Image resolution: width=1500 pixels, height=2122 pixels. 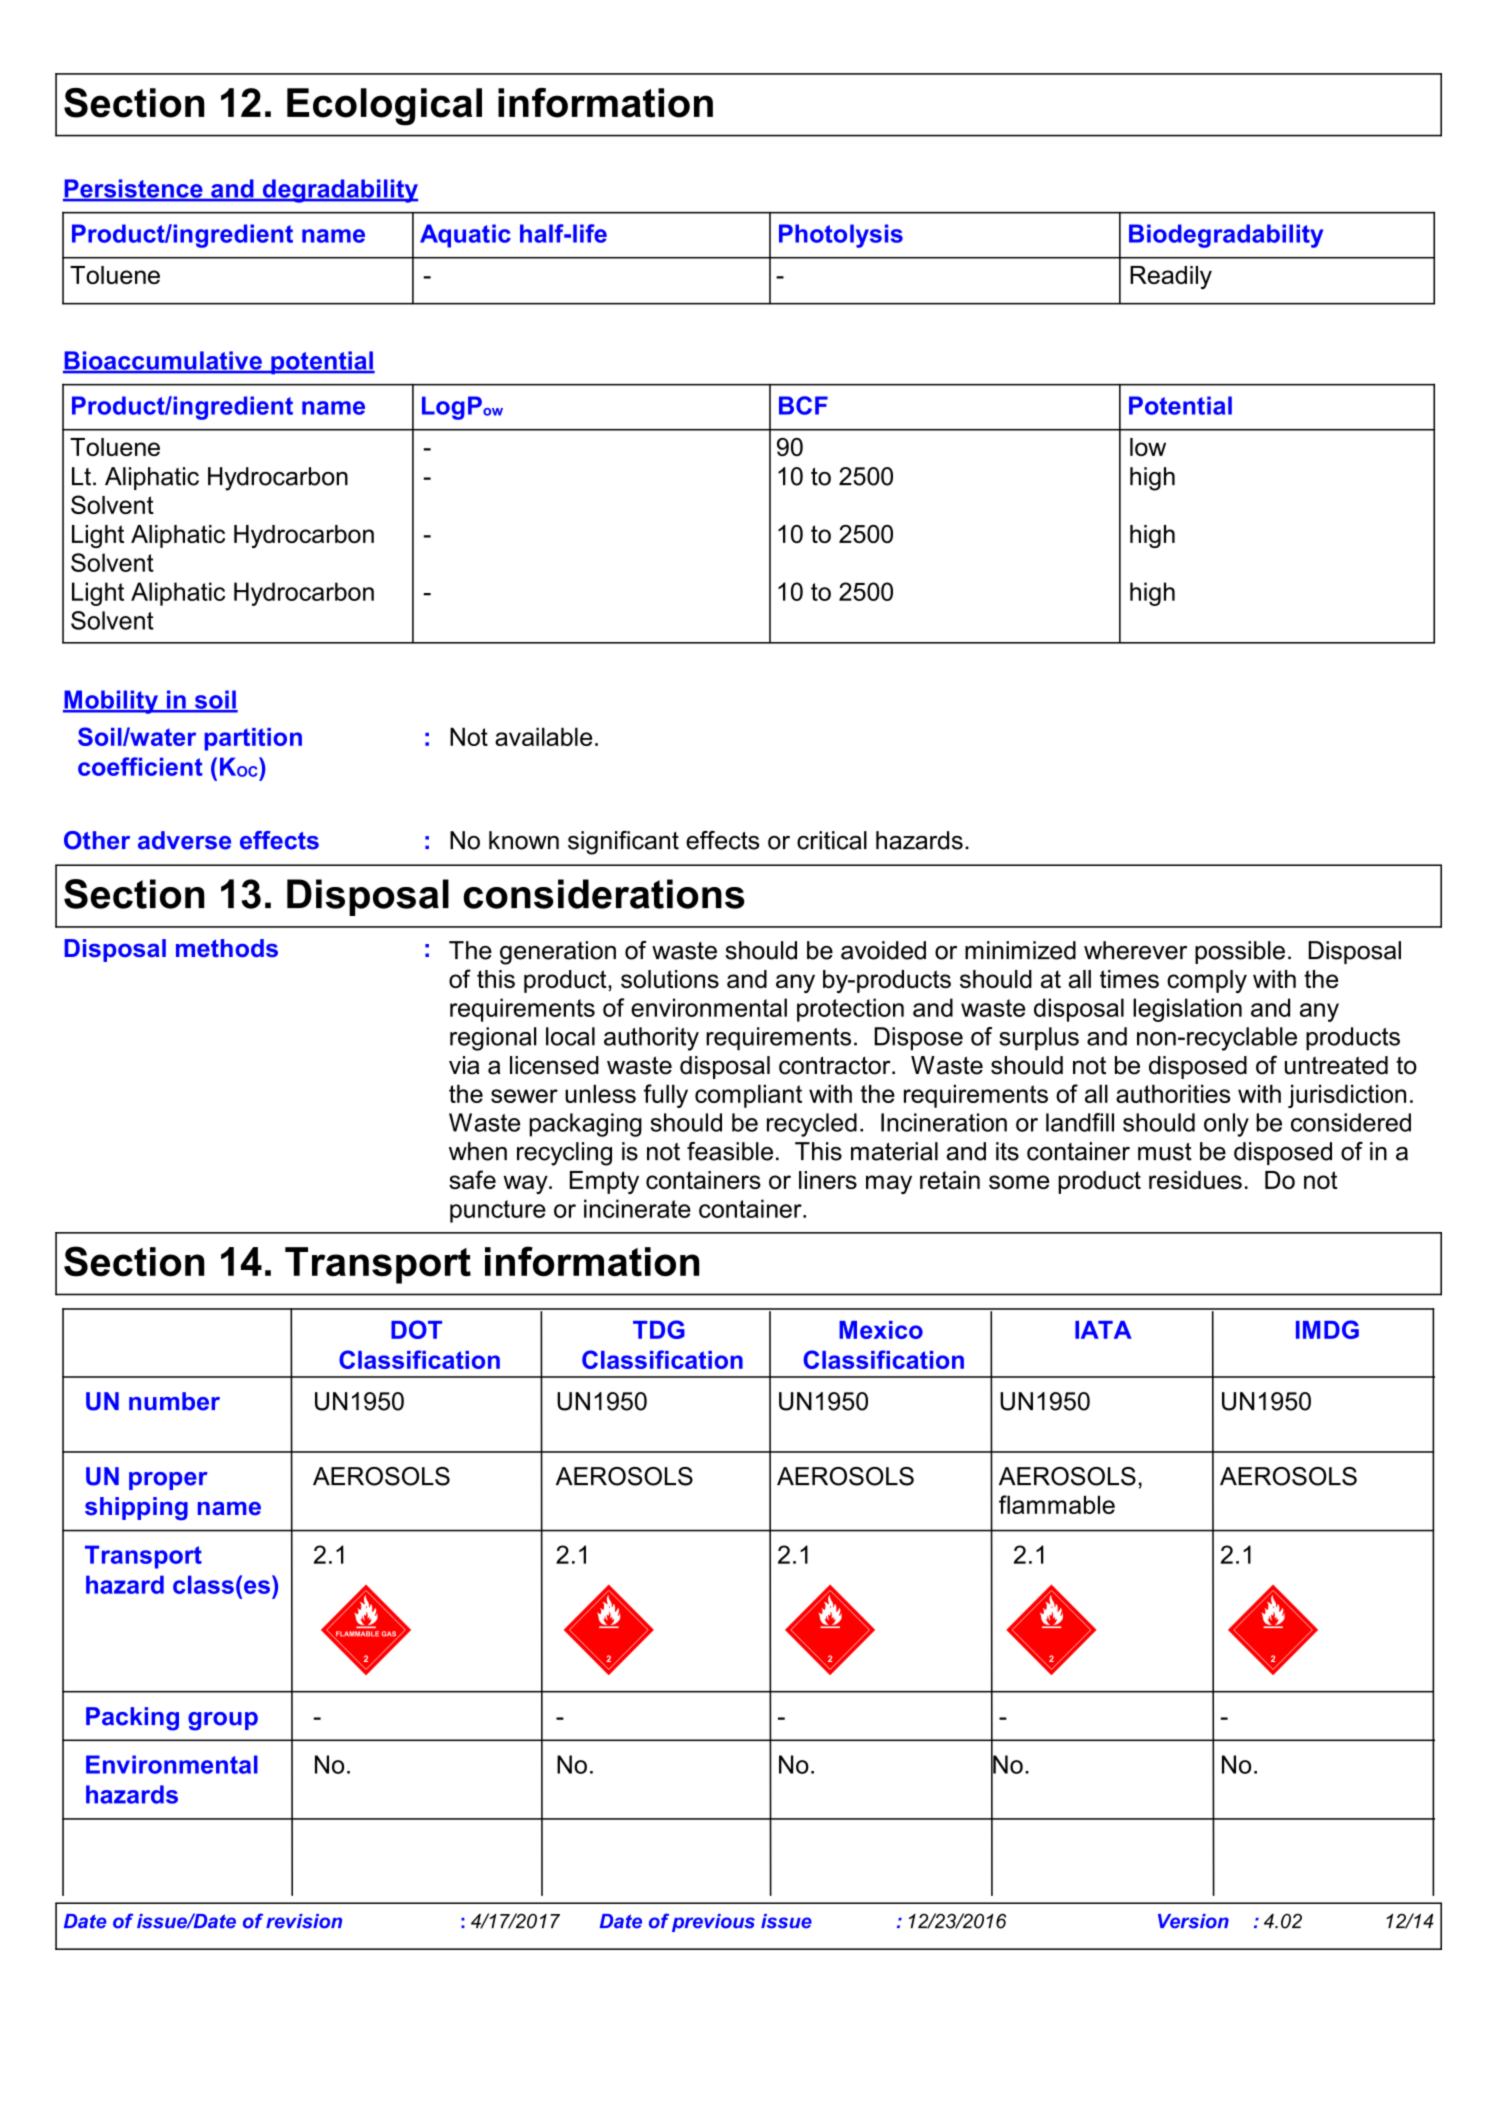 I want to click on possible, so click(x=1240, y=952).
